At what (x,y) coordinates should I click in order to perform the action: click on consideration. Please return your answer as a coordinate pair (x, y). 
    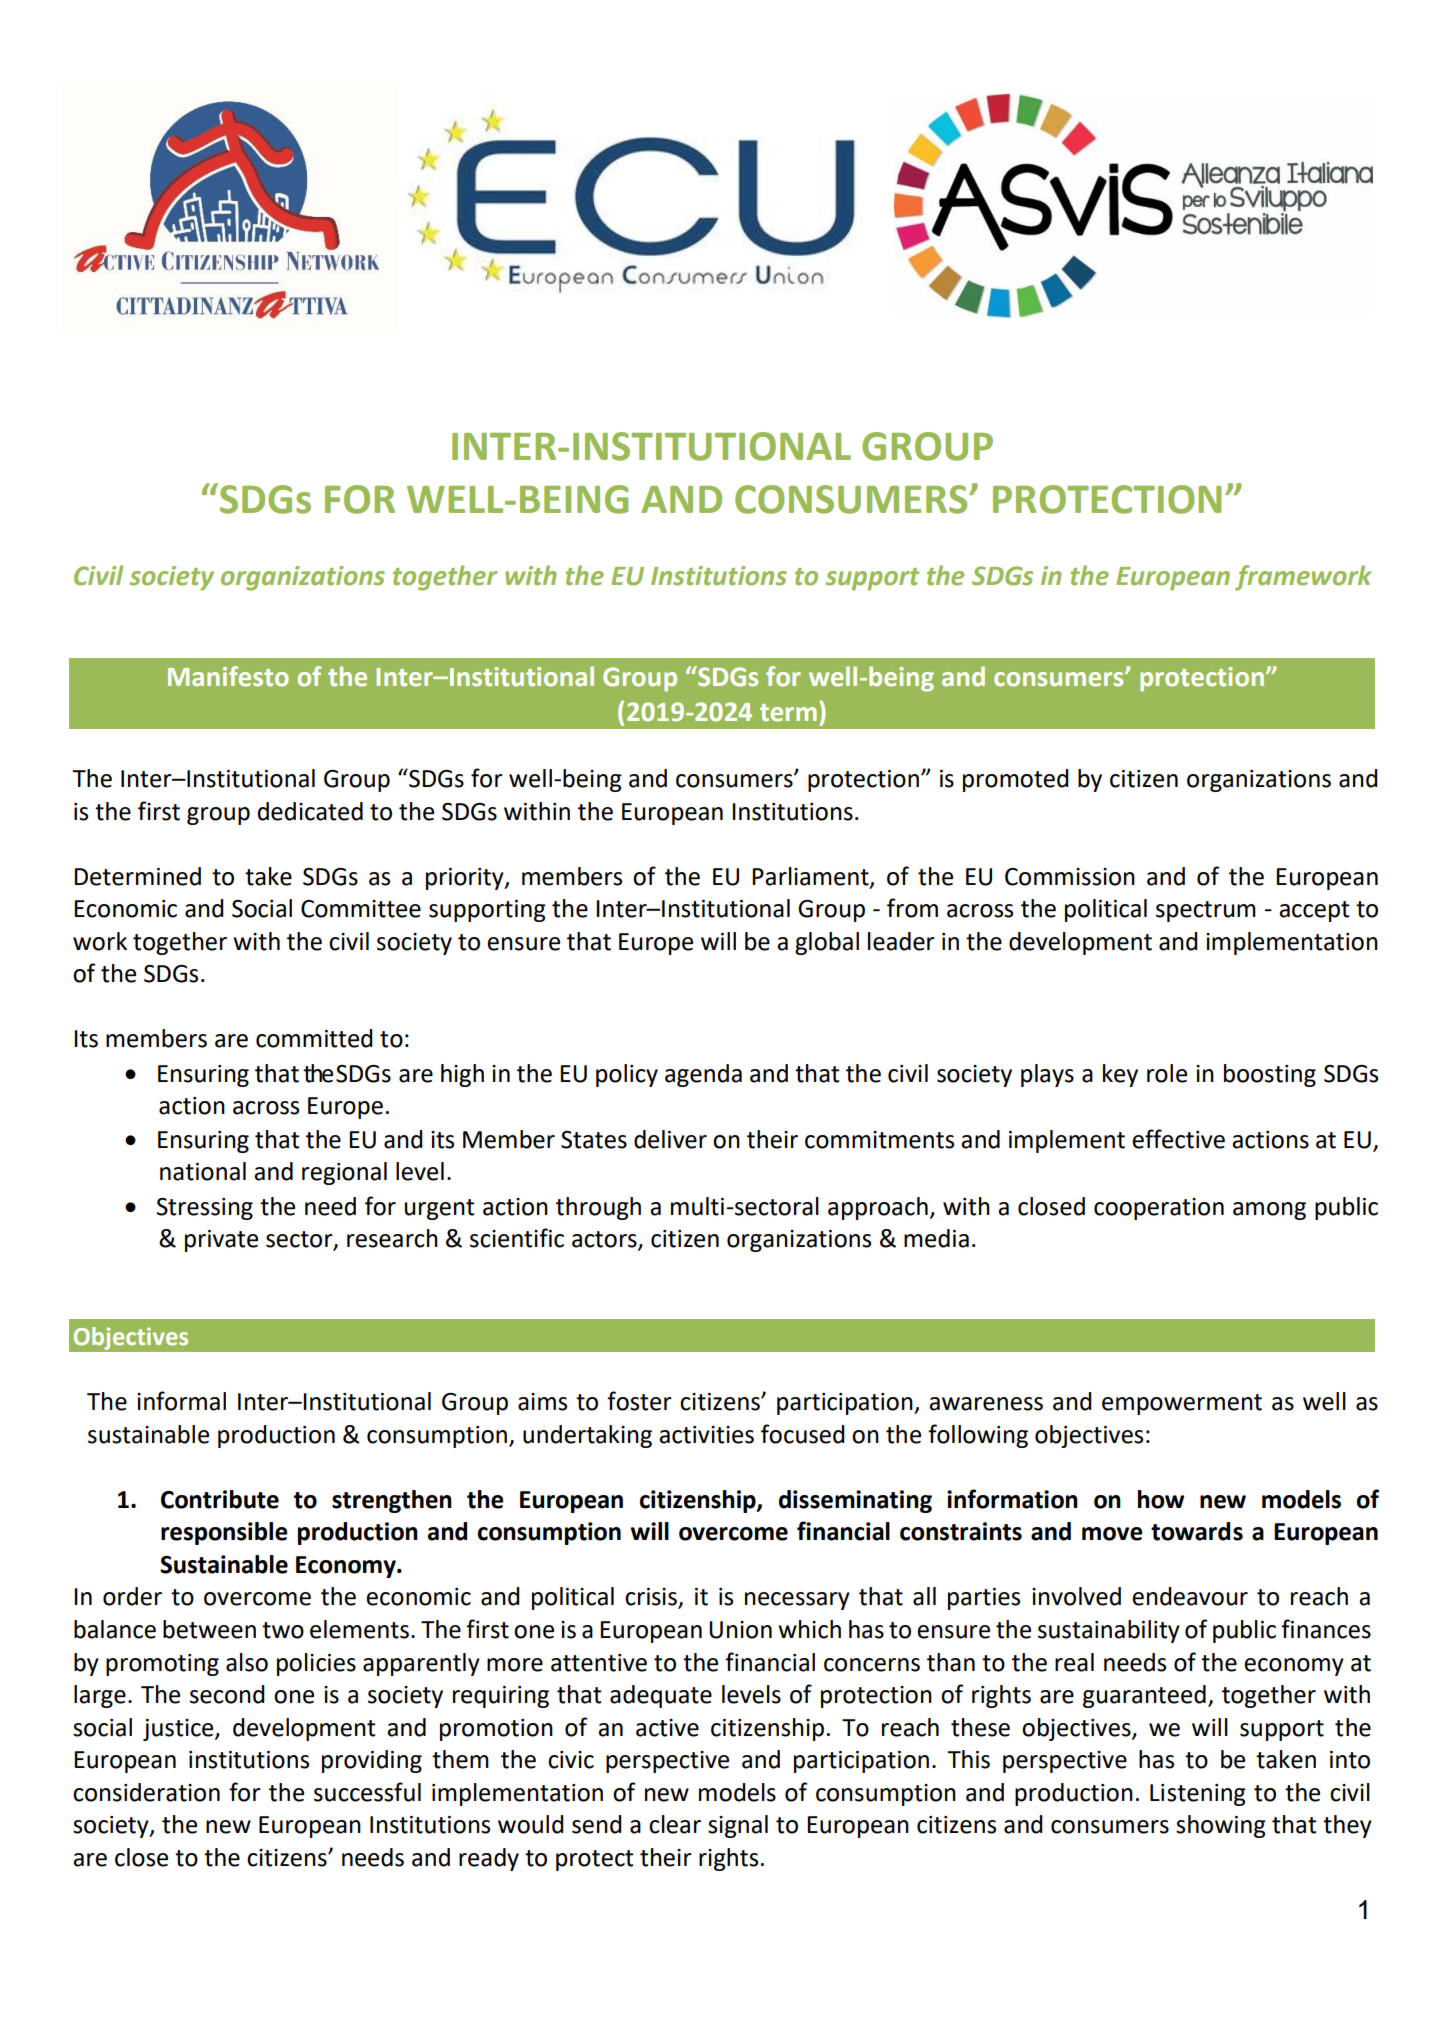
    Looking at the image, I should click on (146, 1792).
